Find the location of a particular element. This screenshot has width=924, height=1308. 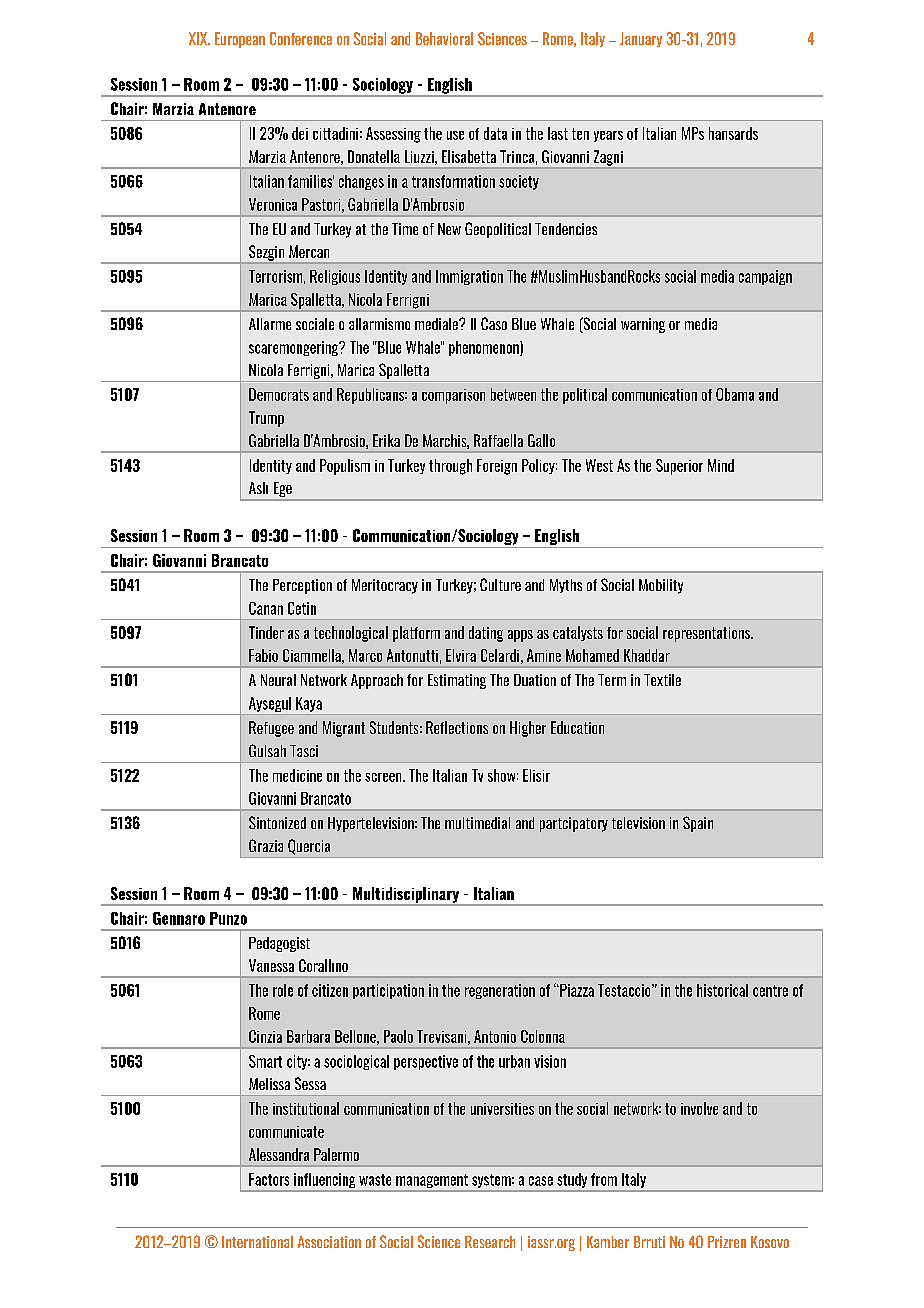

historical is located at coordinates (722, 990).
